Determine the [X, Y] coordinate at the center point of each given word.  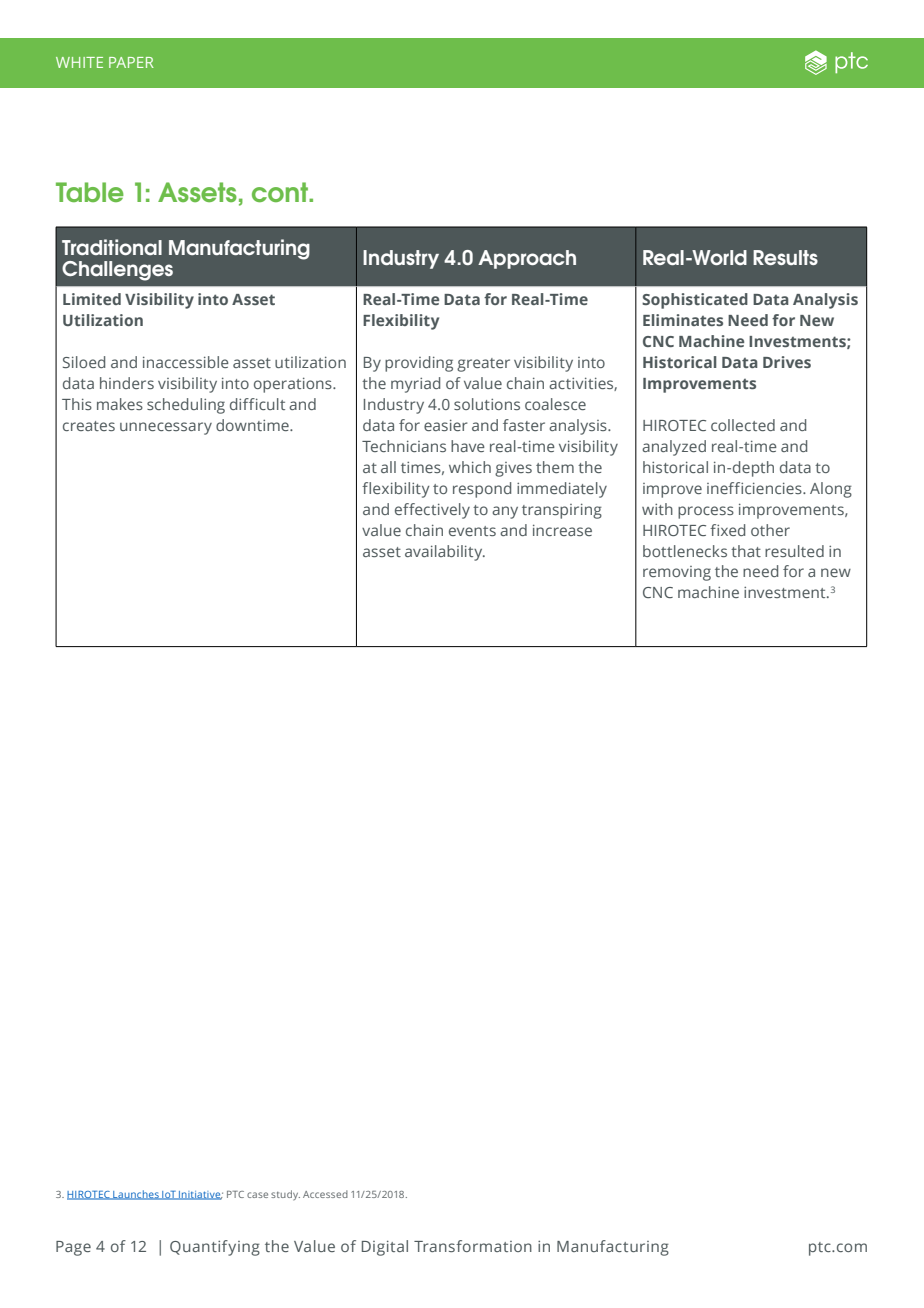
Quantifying [215, 1248]
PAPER [131, 62]
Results [785, 257]
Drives [787, 362]
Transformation [473, 1246]
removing [677, 573]
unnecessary [166, 428]
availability [445, 553]
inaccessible [186, 362]
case [257, 1195]
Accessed [325, 1194]
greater [483, 365]
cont [281, 192]
